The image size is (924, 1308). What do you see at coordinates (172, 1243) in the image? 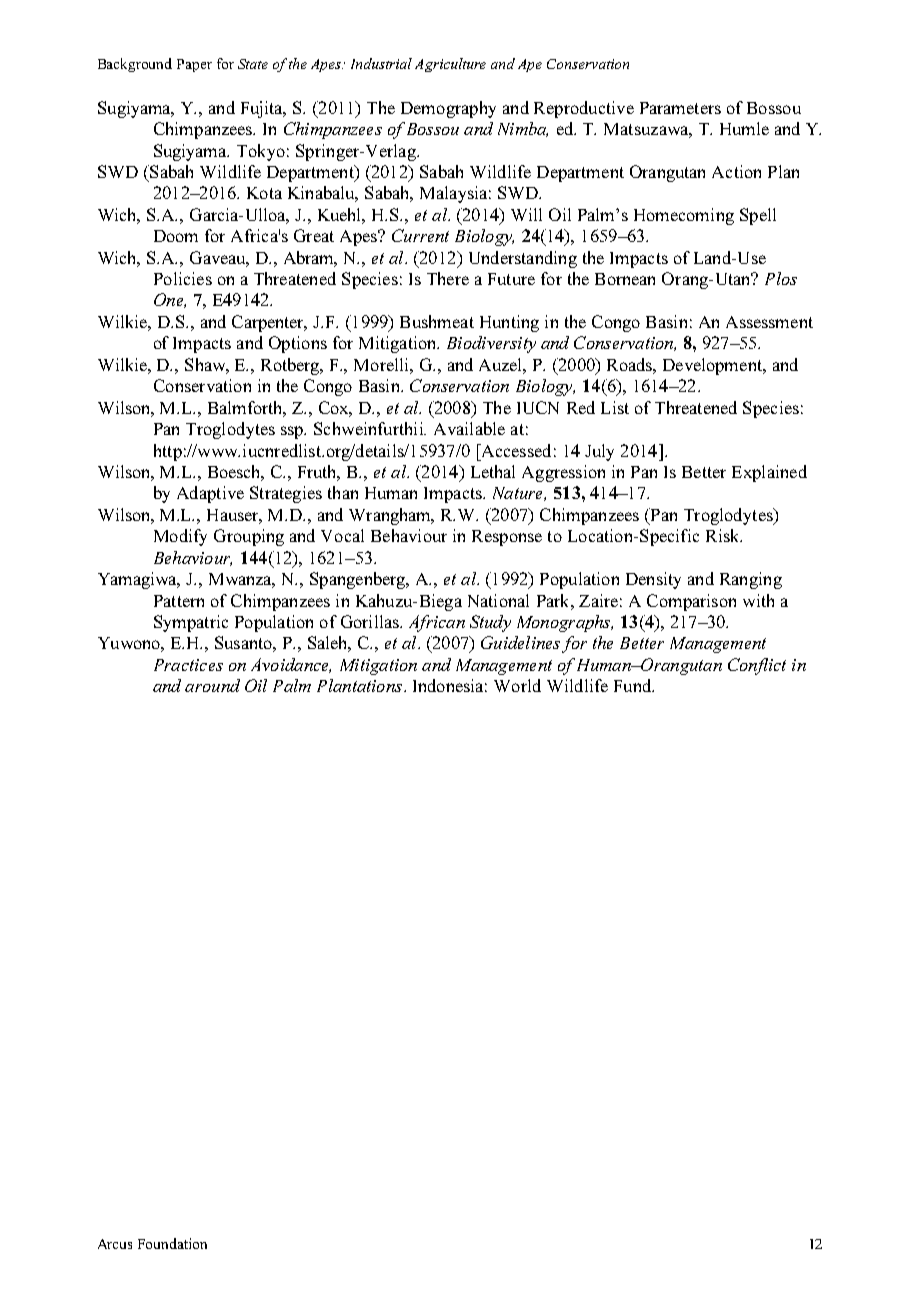
I see `Foundation` at bounding box center [172, 1243].
